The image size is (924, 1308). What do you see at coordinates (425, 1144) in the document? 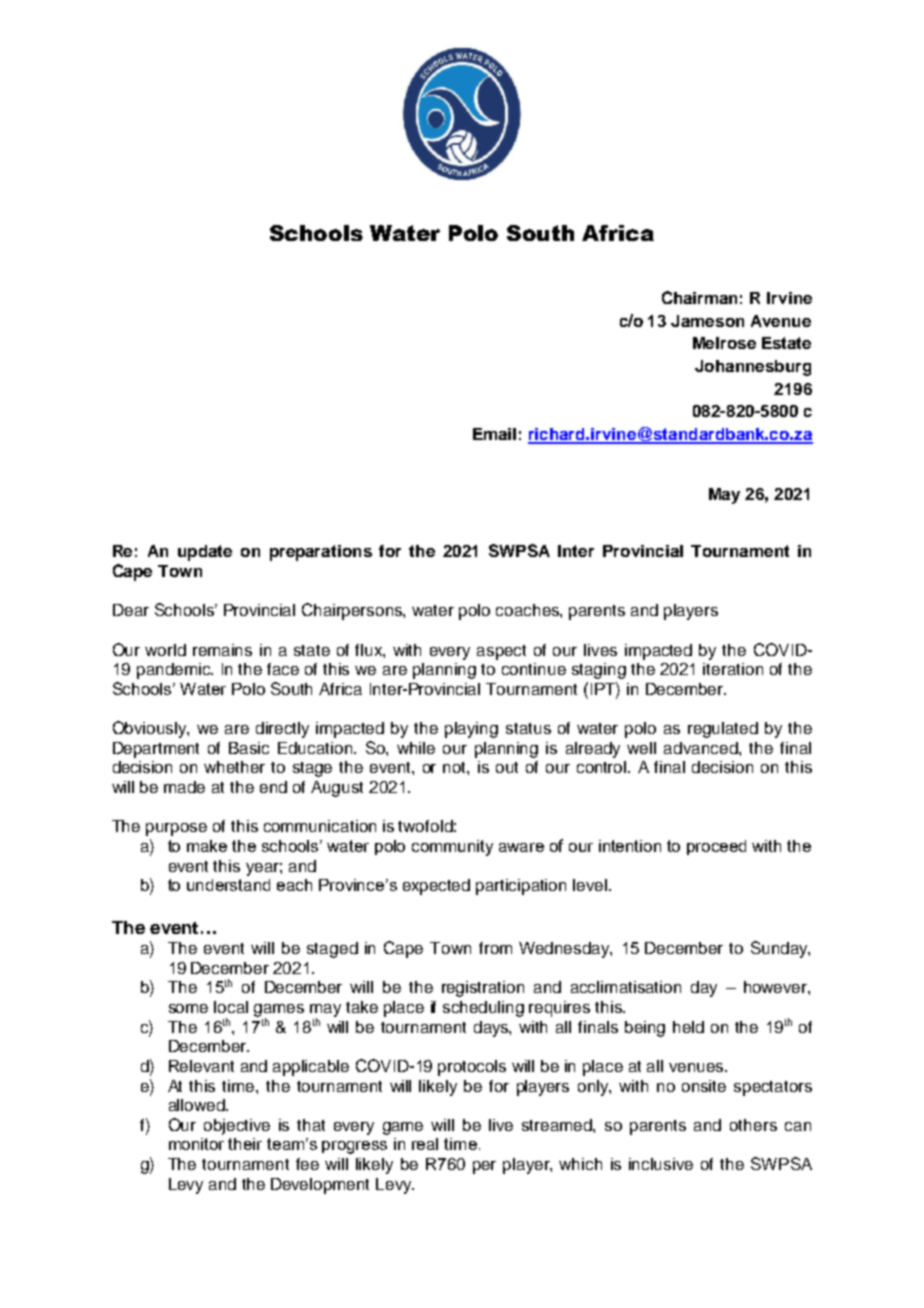
I see `real` at bounding box center [425, 1144].
